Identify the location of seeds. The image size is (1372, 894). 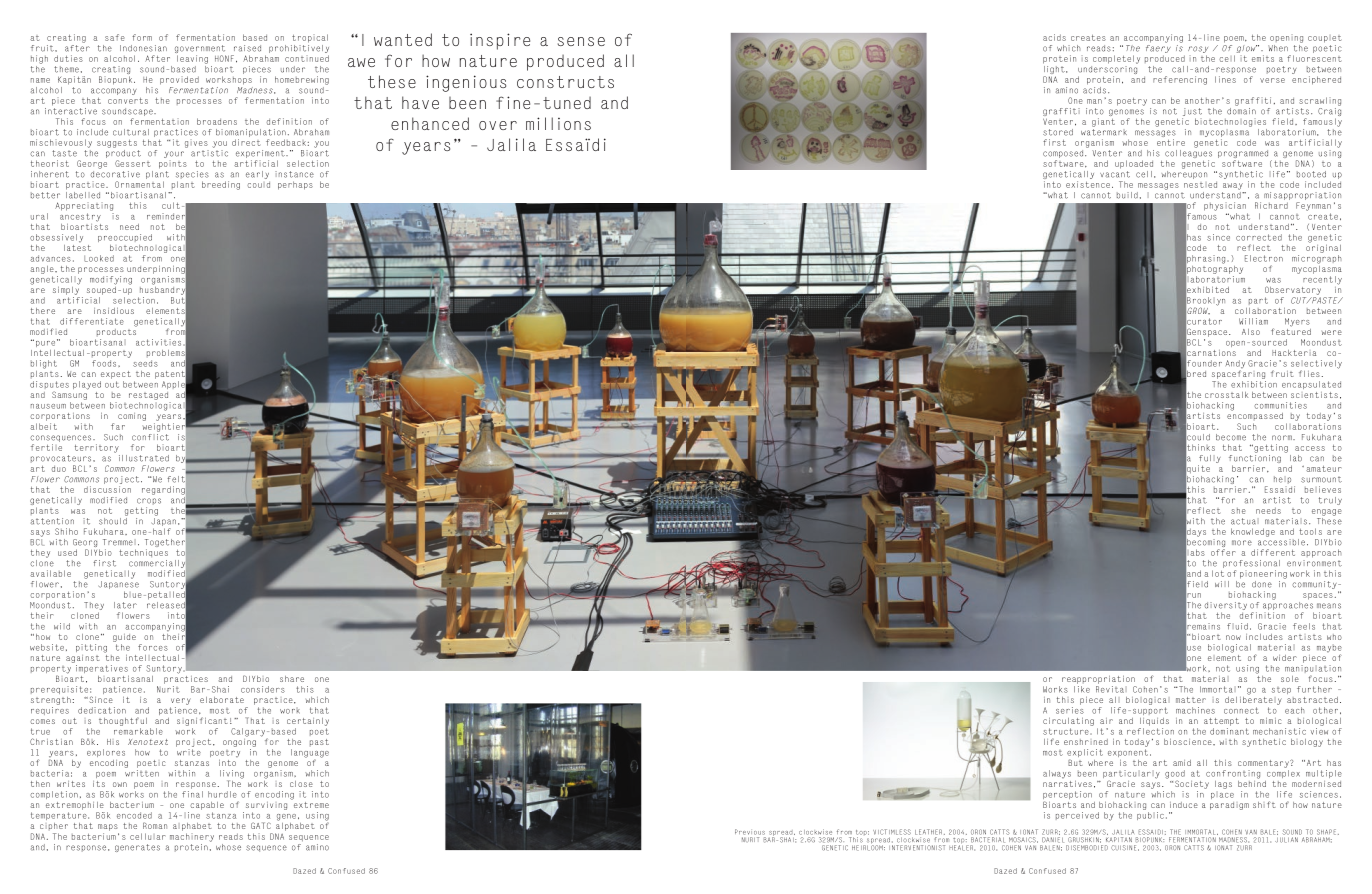
(145, 363).
